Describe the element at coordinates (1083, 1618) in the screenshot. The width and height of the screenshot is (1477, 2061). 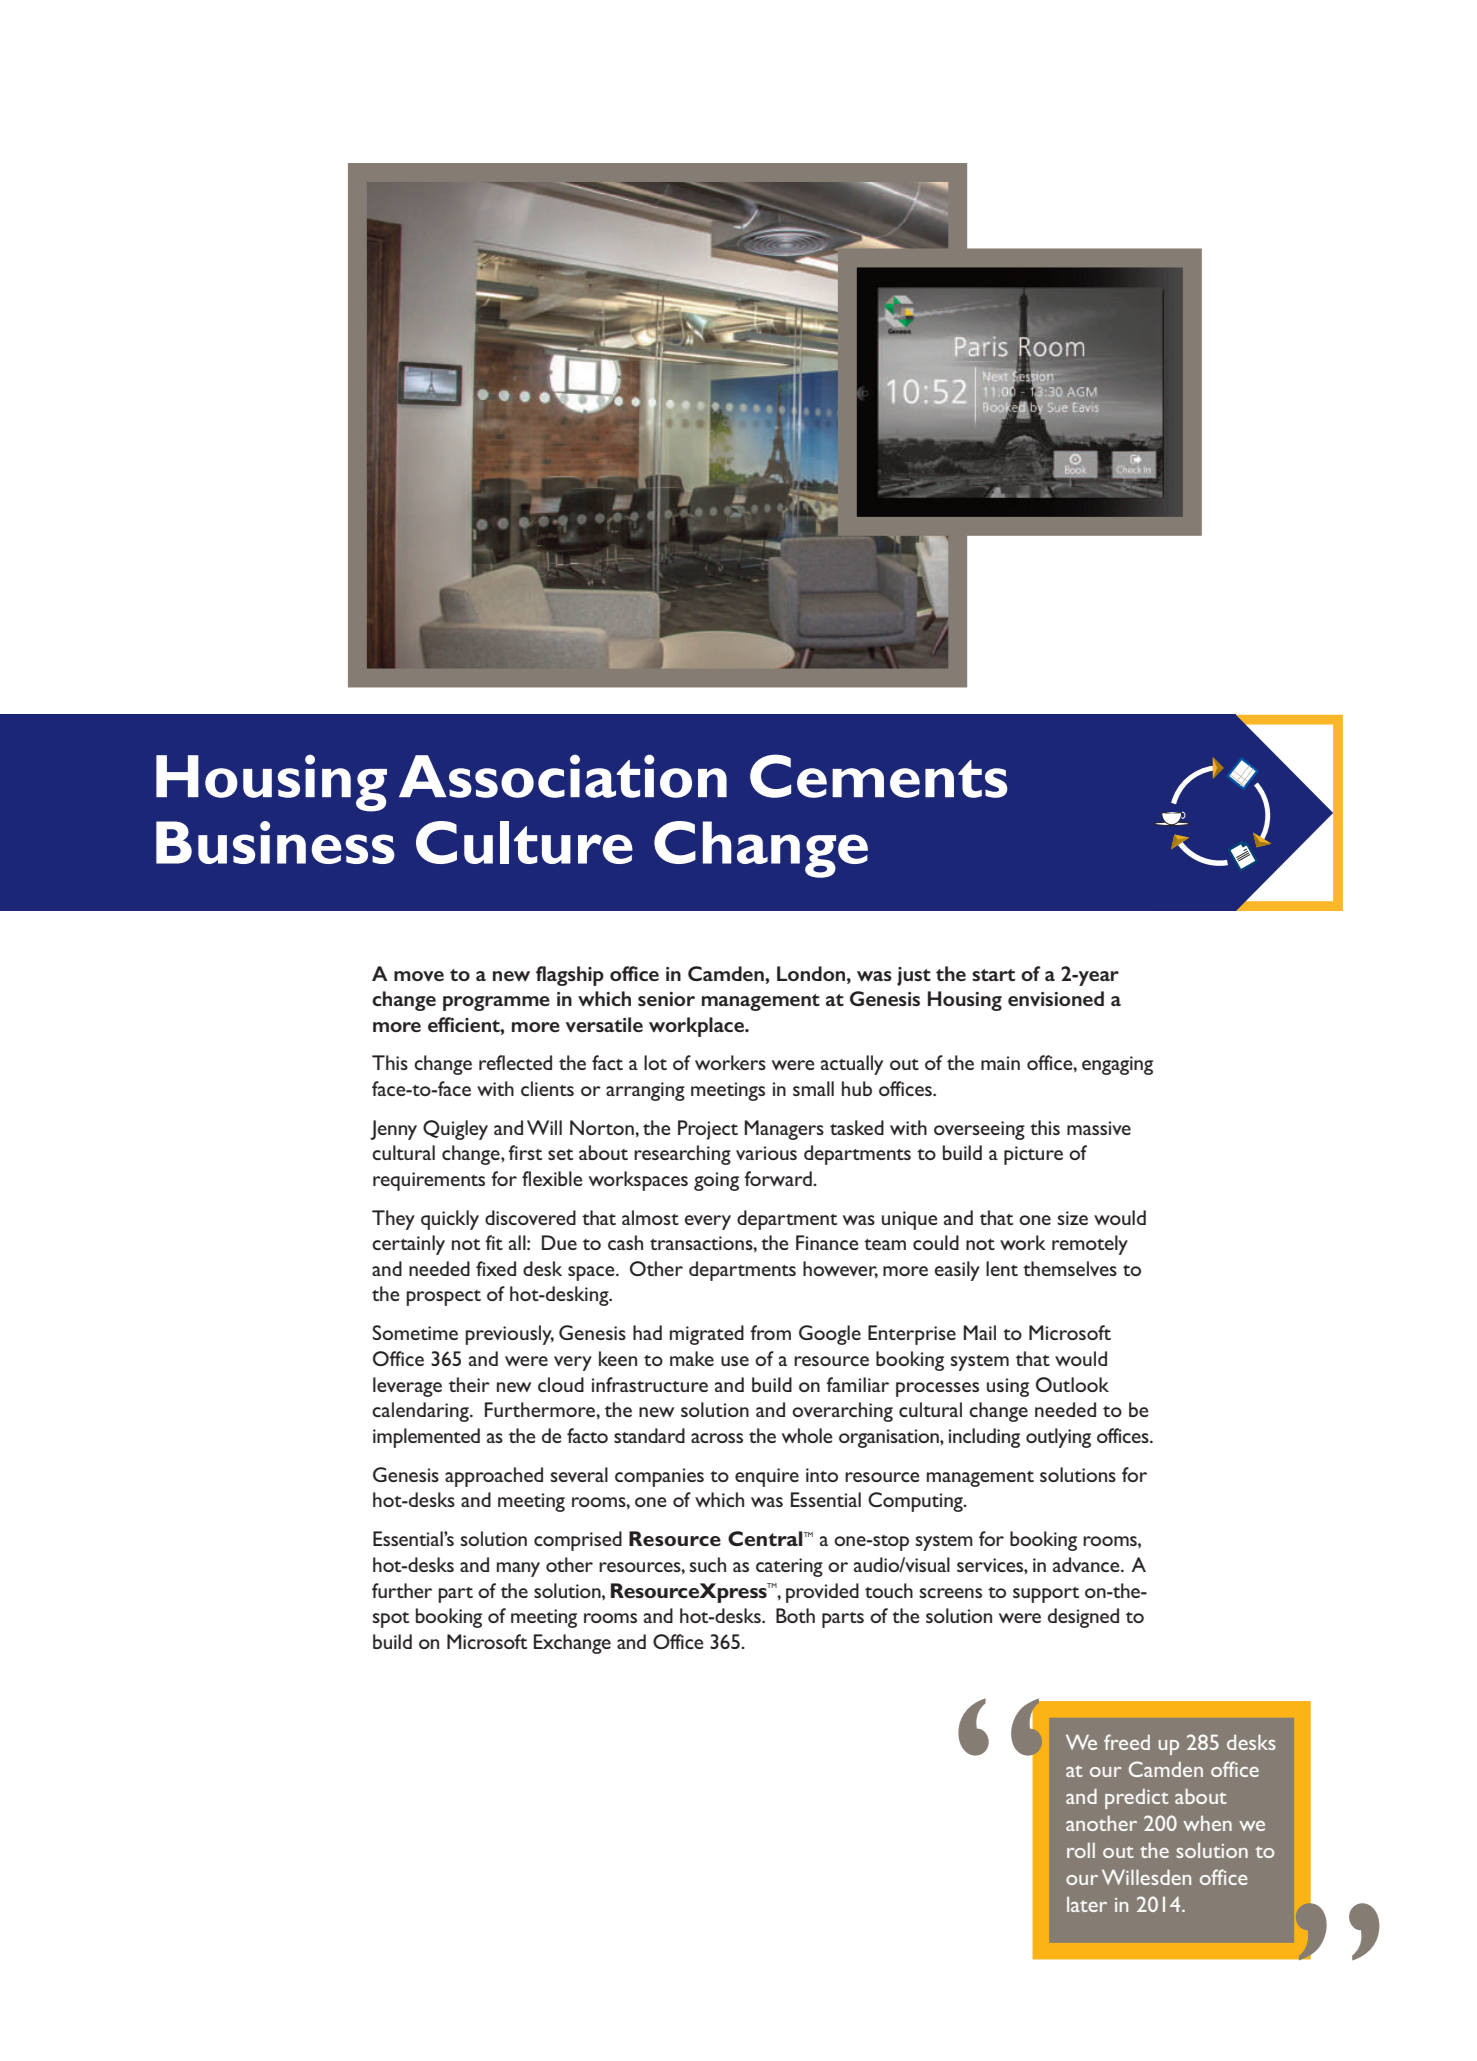
I see `designed` at that location.
